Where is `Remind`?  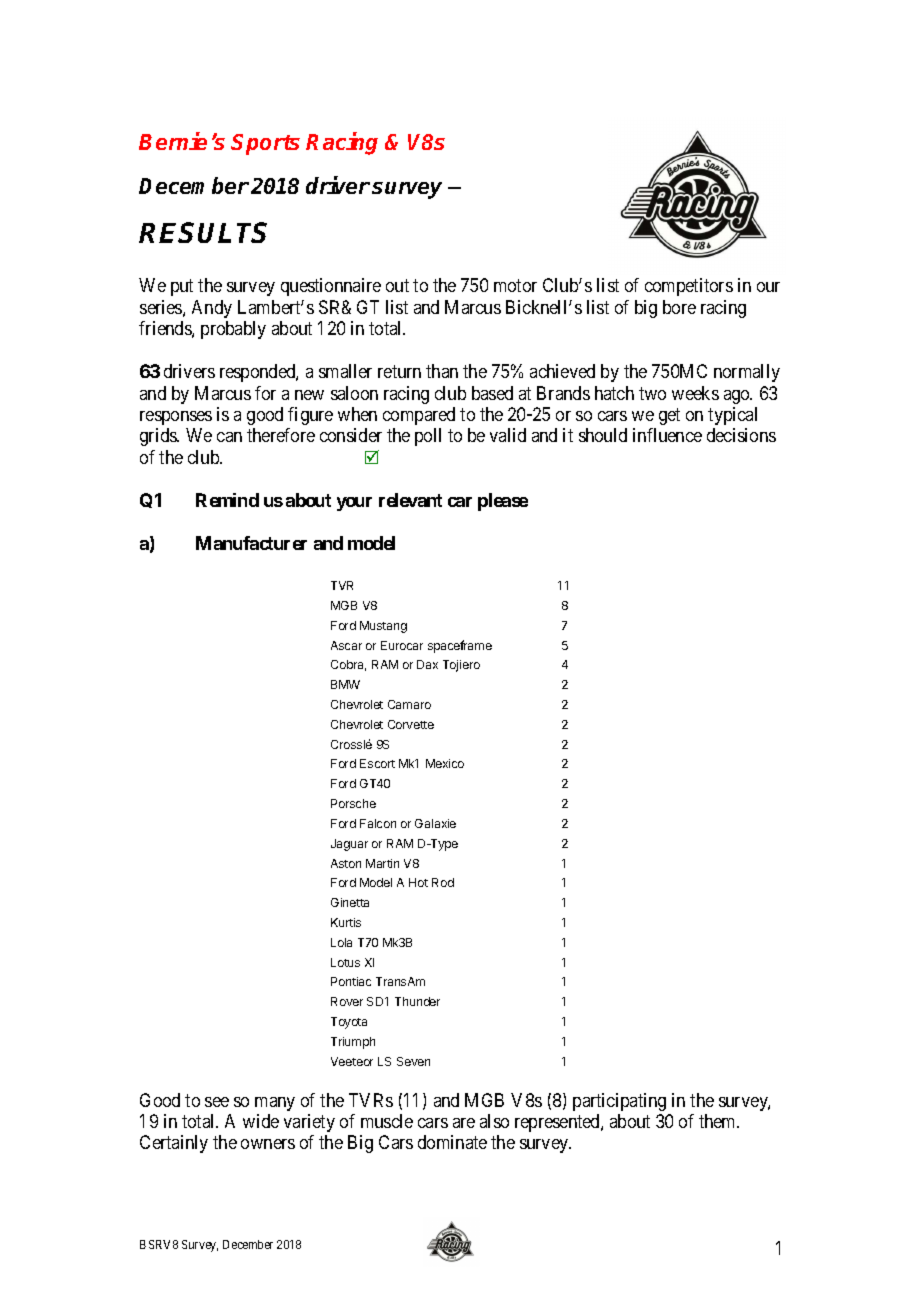 Remind is located at coordinates (227, 500).
